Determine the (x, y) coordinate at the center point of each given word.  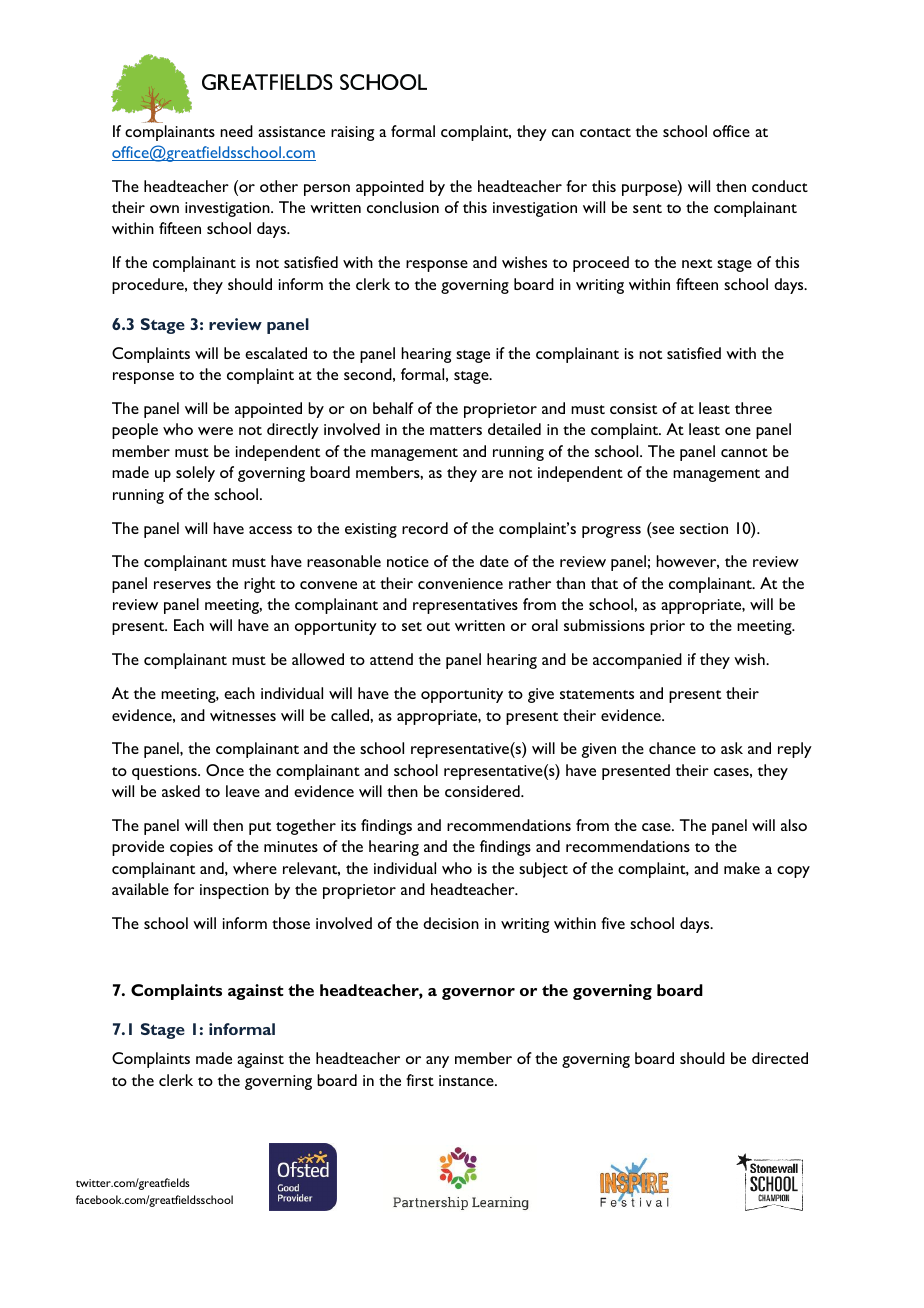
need (236, 131)
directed (780, 1058)
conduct (780, 186)
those (291, 923)
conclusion (403, 207)
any (437, 1062)
